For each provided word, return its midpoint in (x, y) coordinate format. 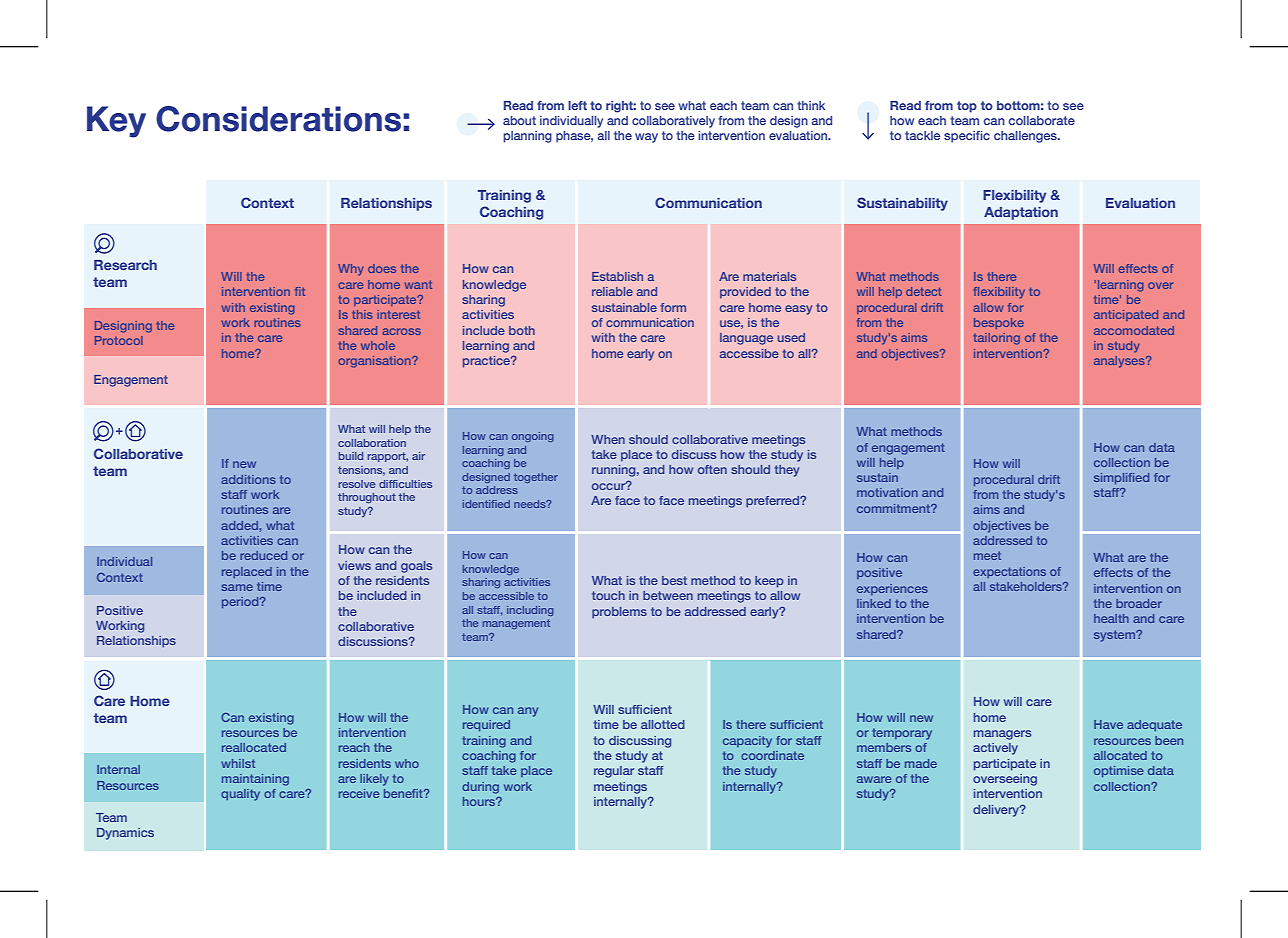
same (237, 587)
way (646, 138)
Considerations (278, 119)
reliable (612, 291)
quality (240, 795)
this (362, 314)
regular (614, 772)
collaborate (1041, 120)
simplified (1121, 478)
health (1111, 618)
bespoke (999, 323)
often (712, 469)
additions (248, 479)
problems (619, 613)
